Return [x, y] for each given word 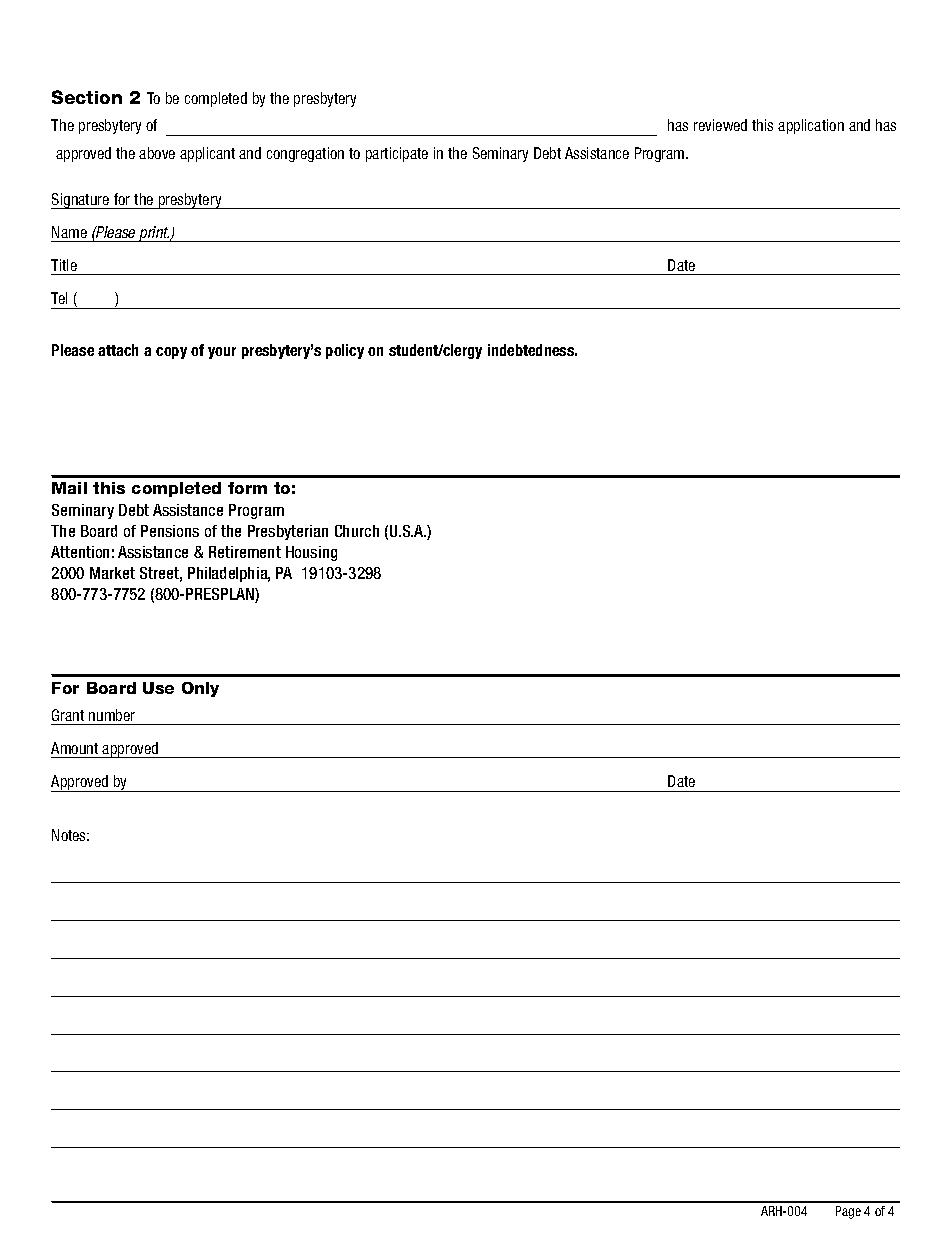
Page [848, 1212]
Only [200, 689]
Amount [74, 748]
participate [397, 154]
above [157, 153]
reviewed [720, 125]
